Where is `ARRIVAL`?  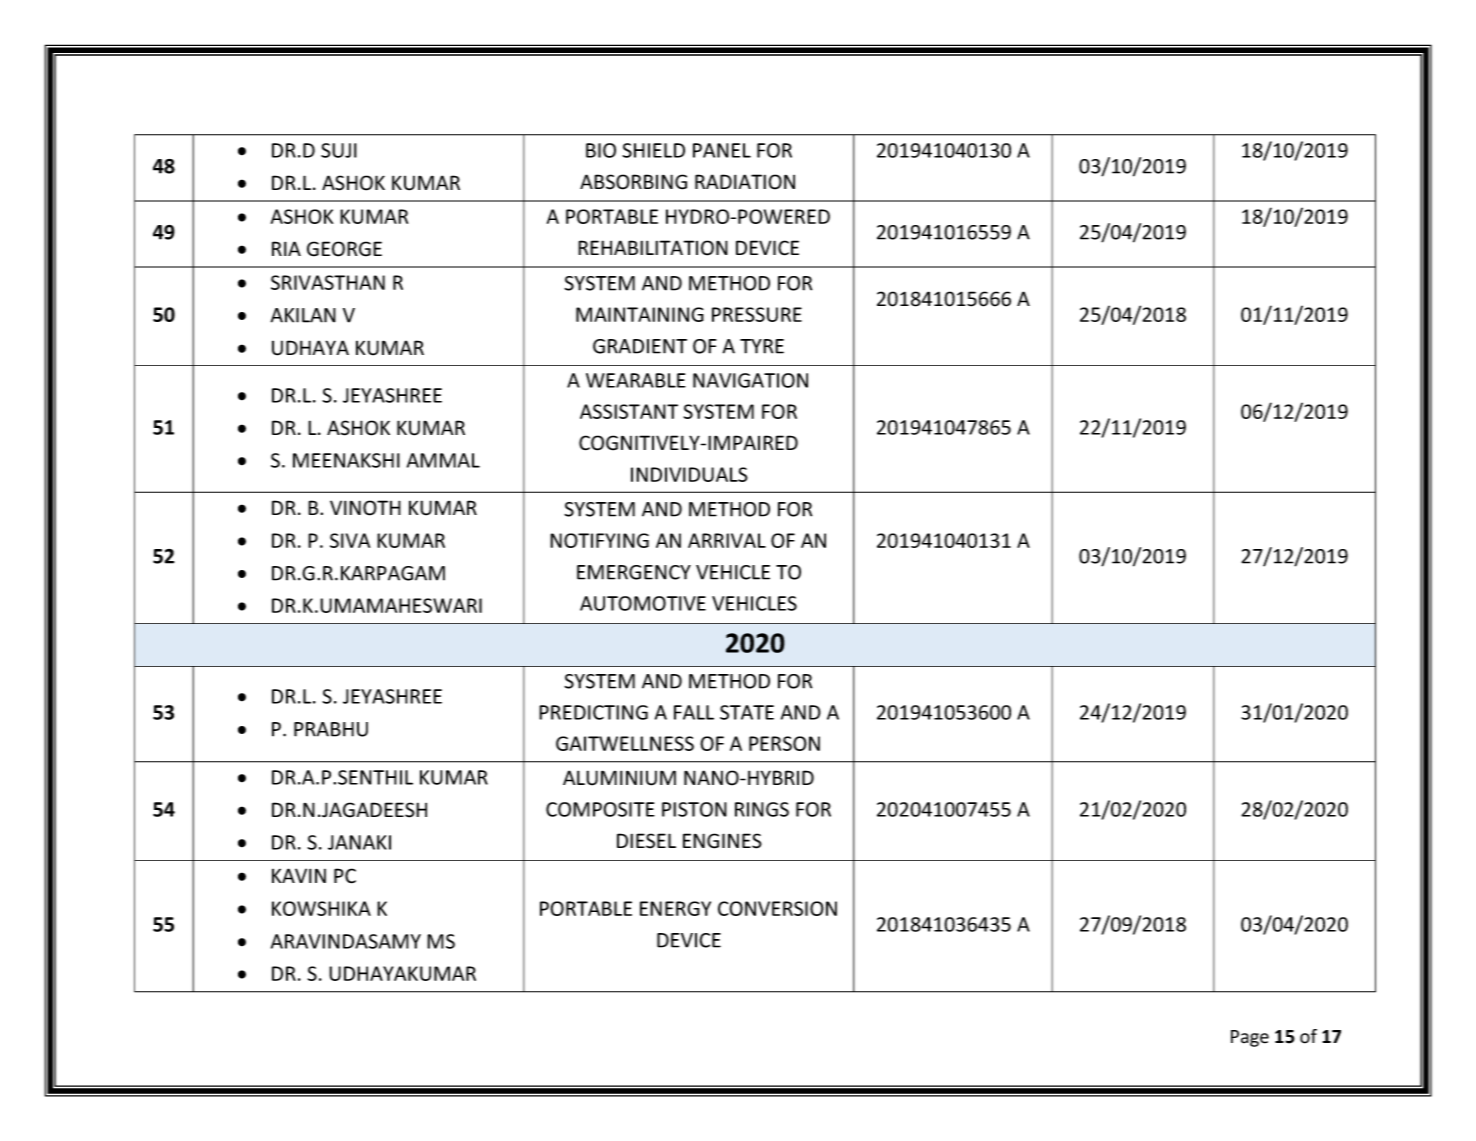
ARRIVAL is located at coordinates (727, 540).
